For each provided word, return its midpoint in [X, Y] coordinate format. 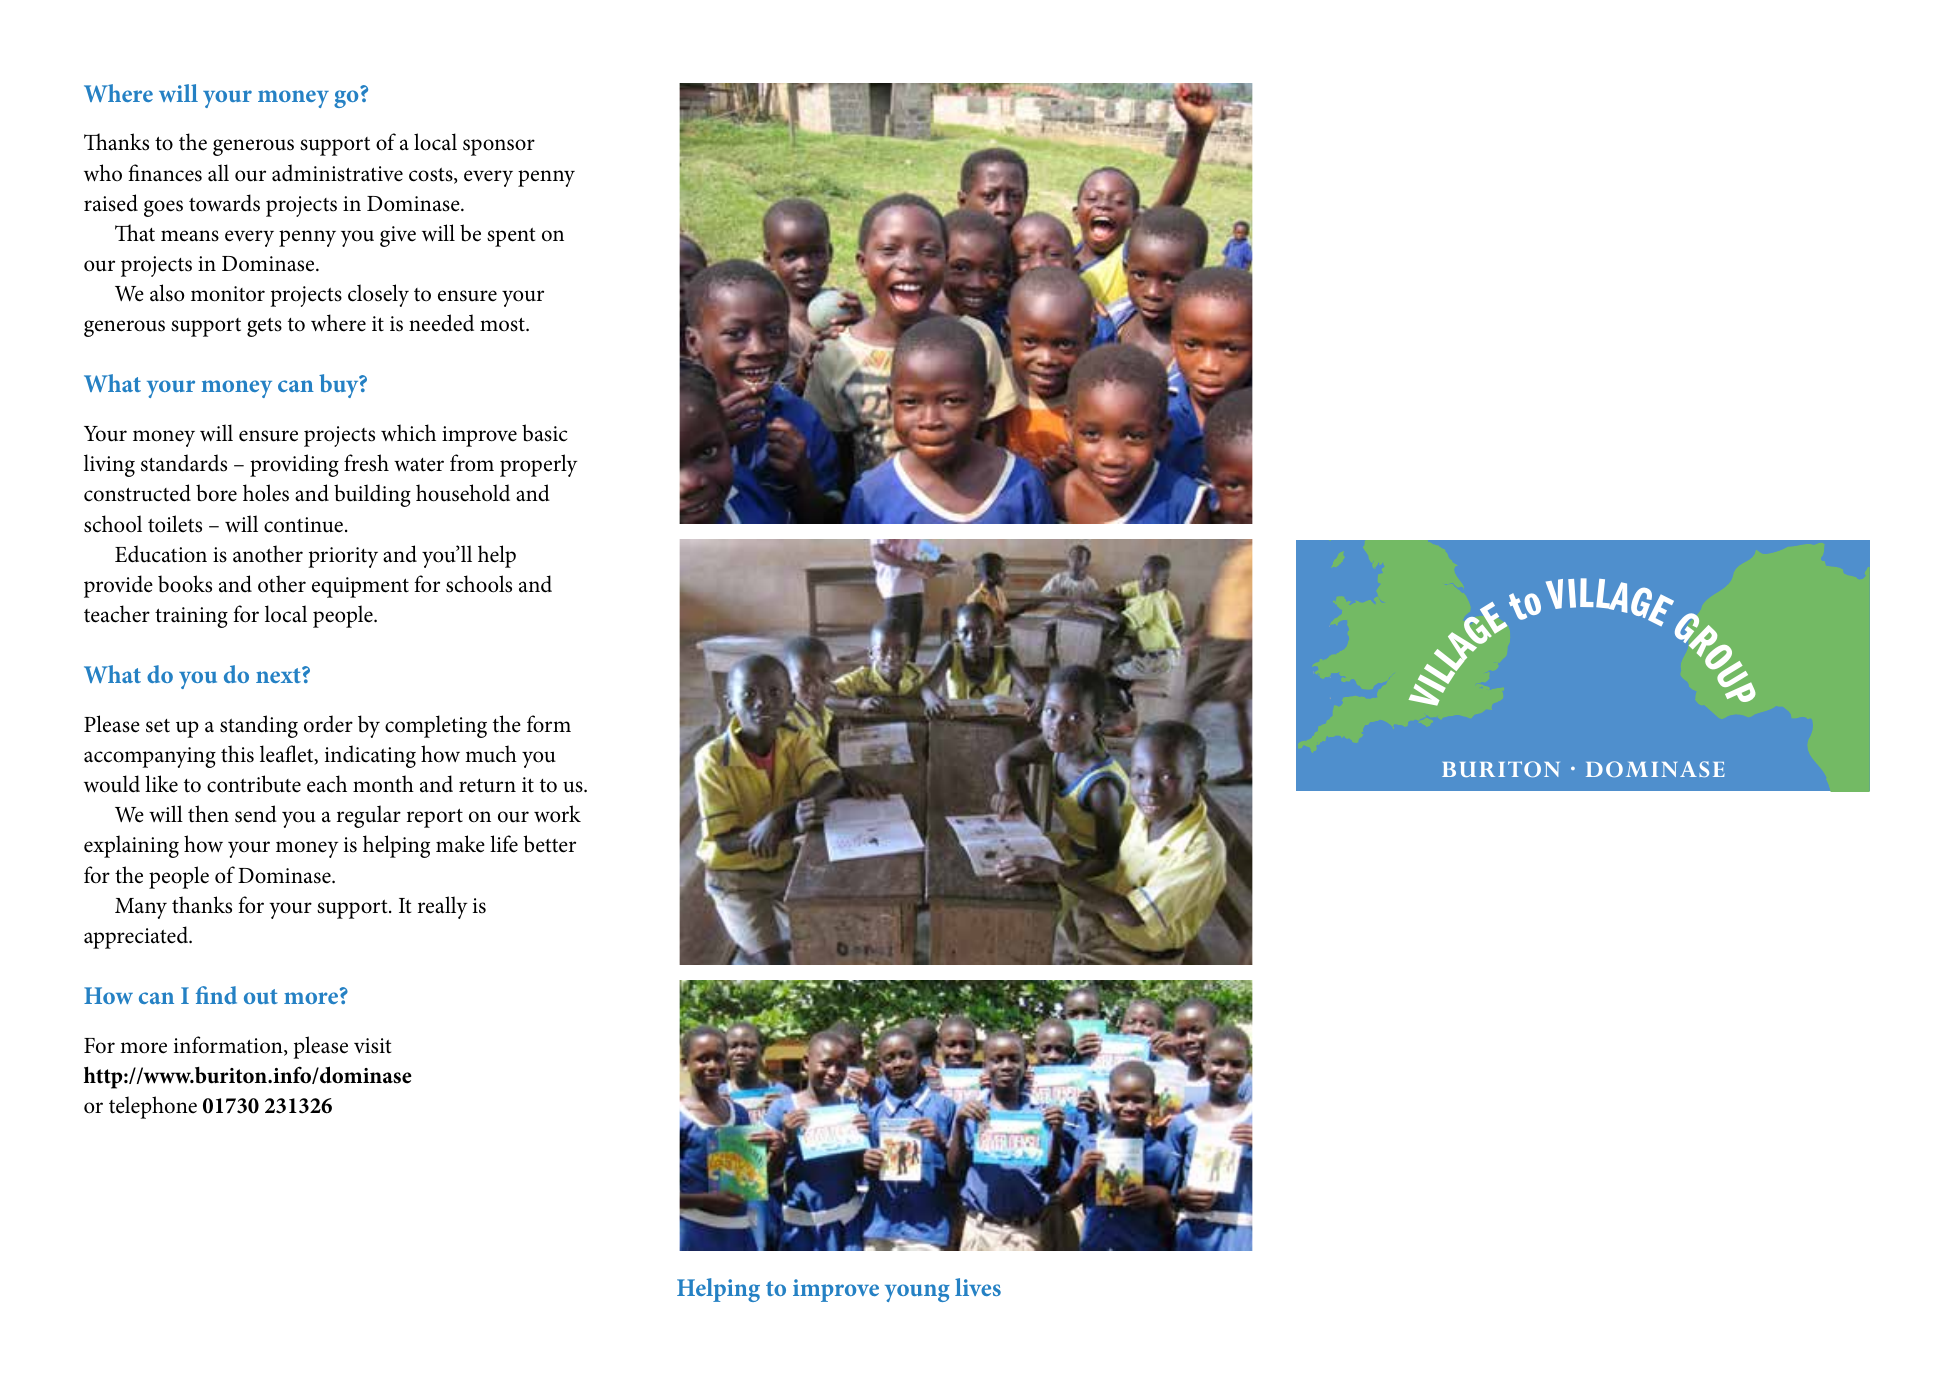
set [158, 726]
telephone [153, 1107]
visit [372, 1046]
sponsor [499, 147]
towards [224, 203]
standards [184, 463]
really [443, 907]
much [491, 754]
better [549, 844]
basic [544, 433]
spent [511, 237]
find [216, 995]
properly [539, 465]
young [917, 1293]
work [557, 814]
